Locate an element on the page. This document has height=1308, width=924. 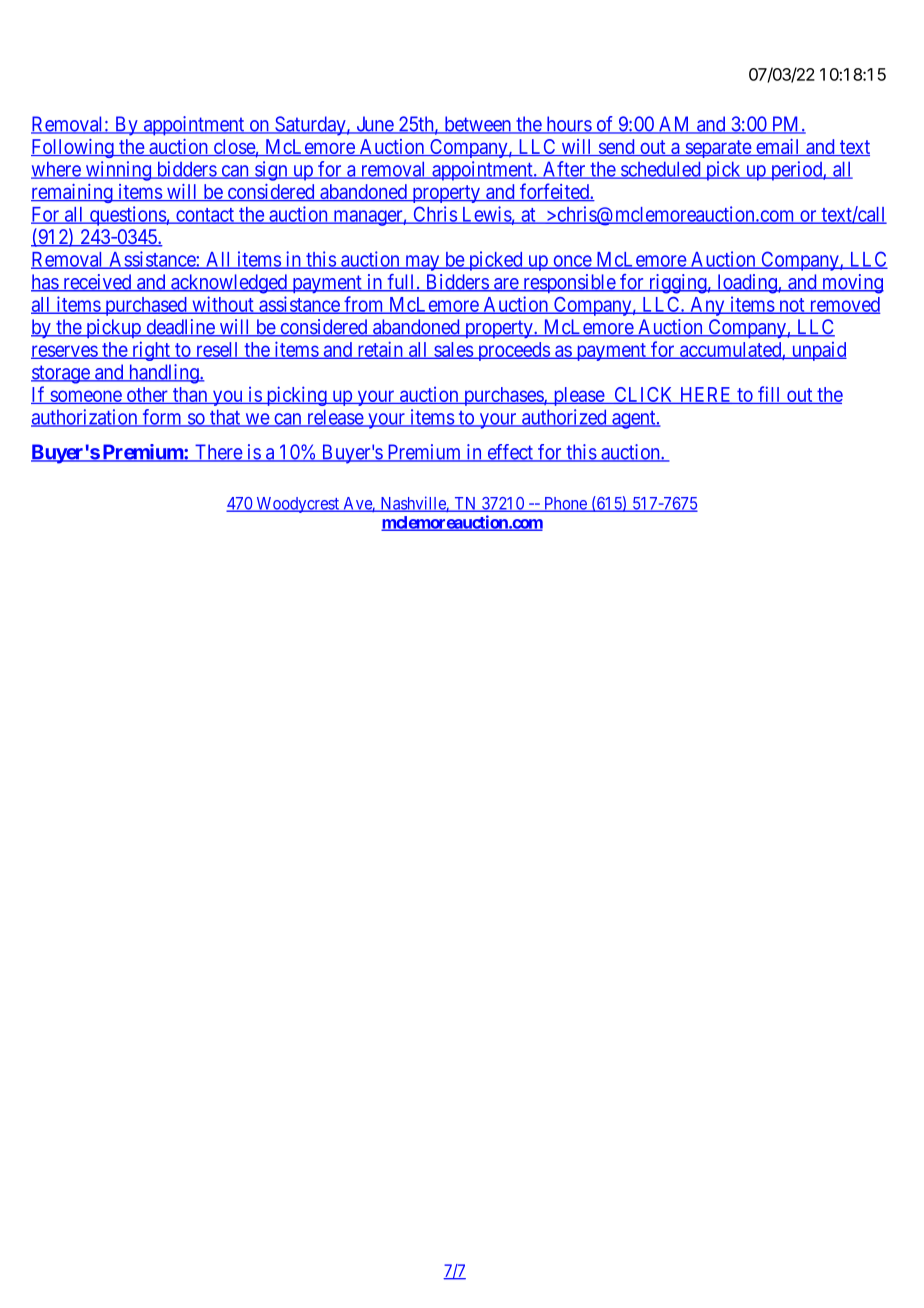
from is located at coordinates (364, 305).
